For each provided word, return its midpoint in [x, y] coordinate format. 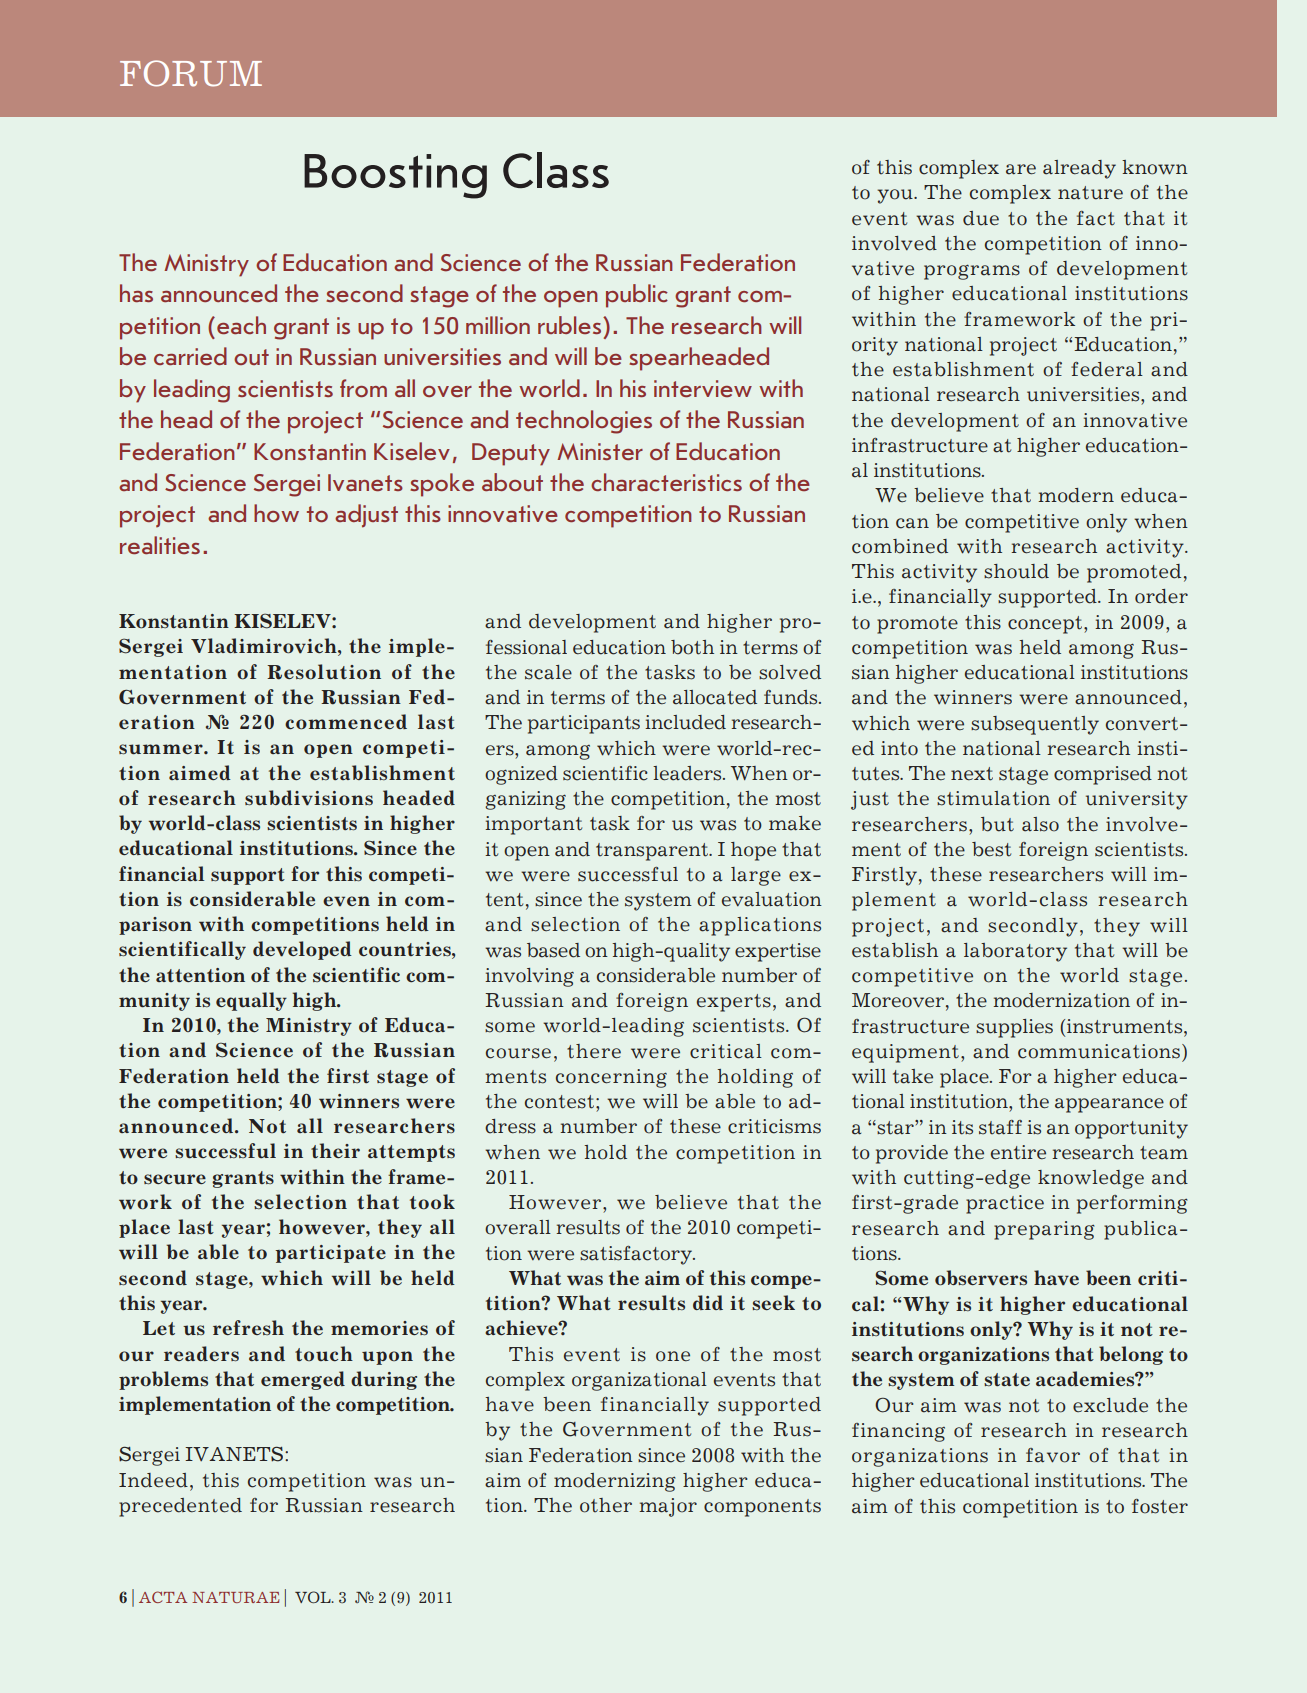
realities [160, 545]
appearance [1109, 1105]
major [668, 1507]
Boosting [395, 176]
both [692, 647]
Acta [163, 1597]
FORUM [191, 73]
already [1079, 169]
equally [251, 1001]
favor [1053, 1455]
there [594, 1051]
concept [1046, 625]
